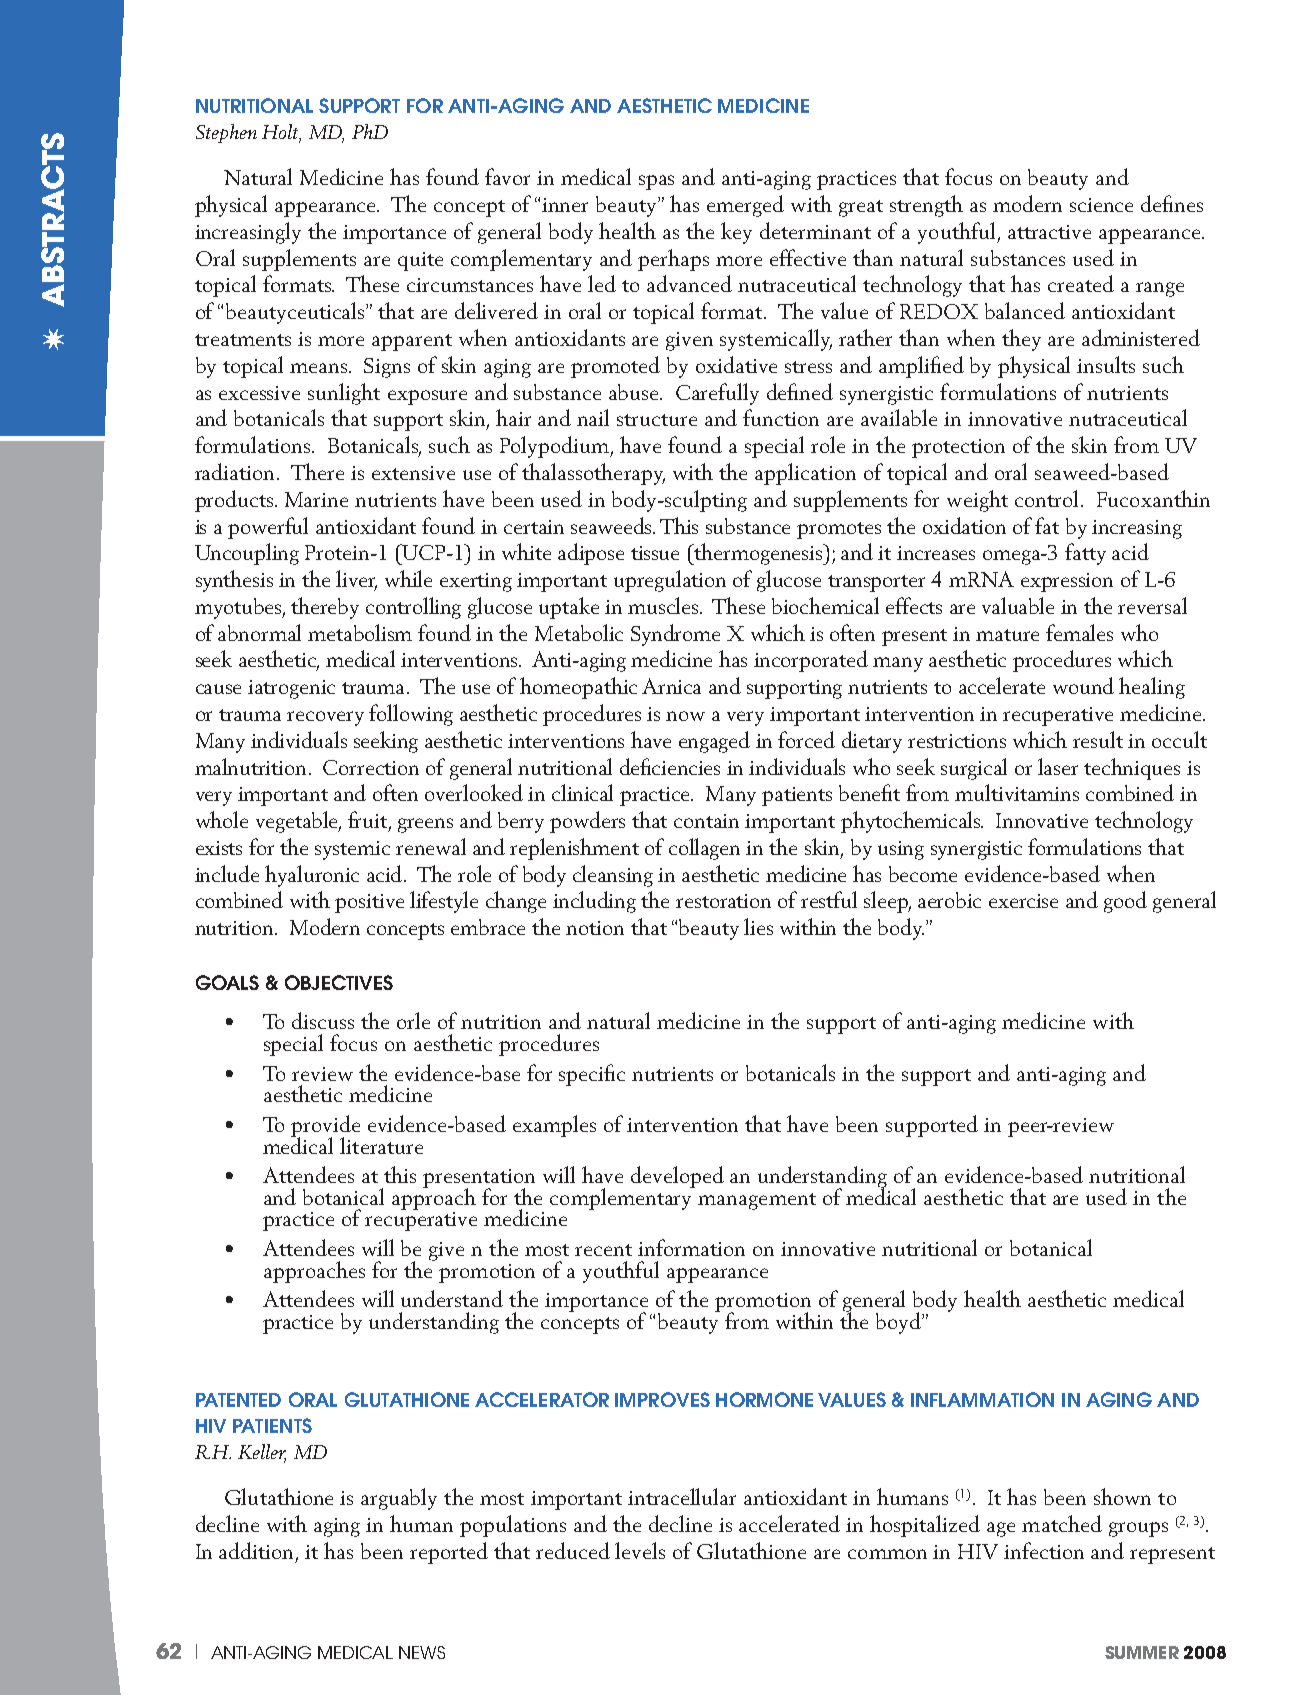 The image size is (1305, 1695). What do you see at coordinates (723, 901) in the image?
I see `restoration` at bounding box center [723, 901].
